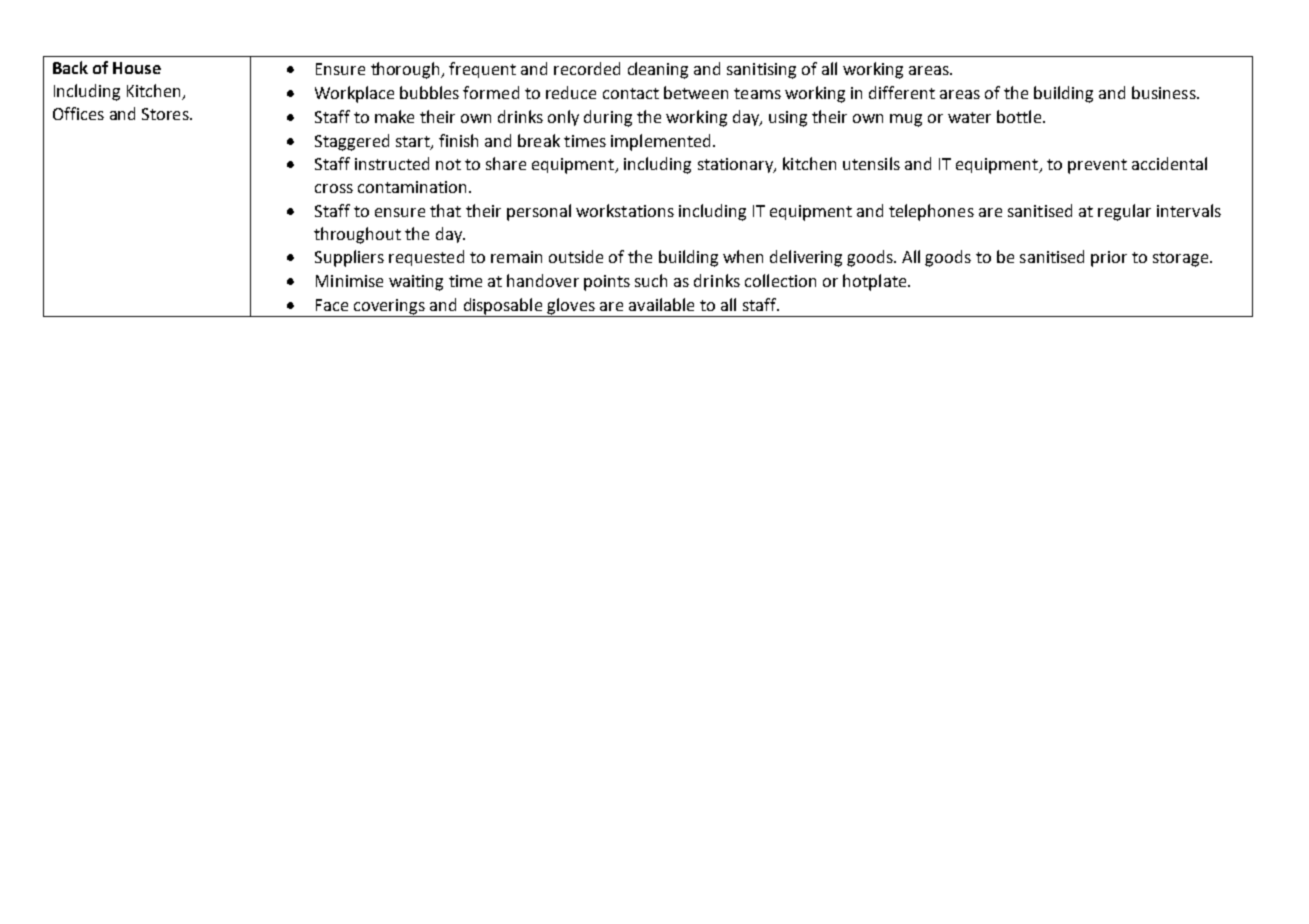 The image size is (1309, 924). What do you see at coordinates (332, 305) in the screenshot?
I see `Face` at bounding box center [332, 305].
